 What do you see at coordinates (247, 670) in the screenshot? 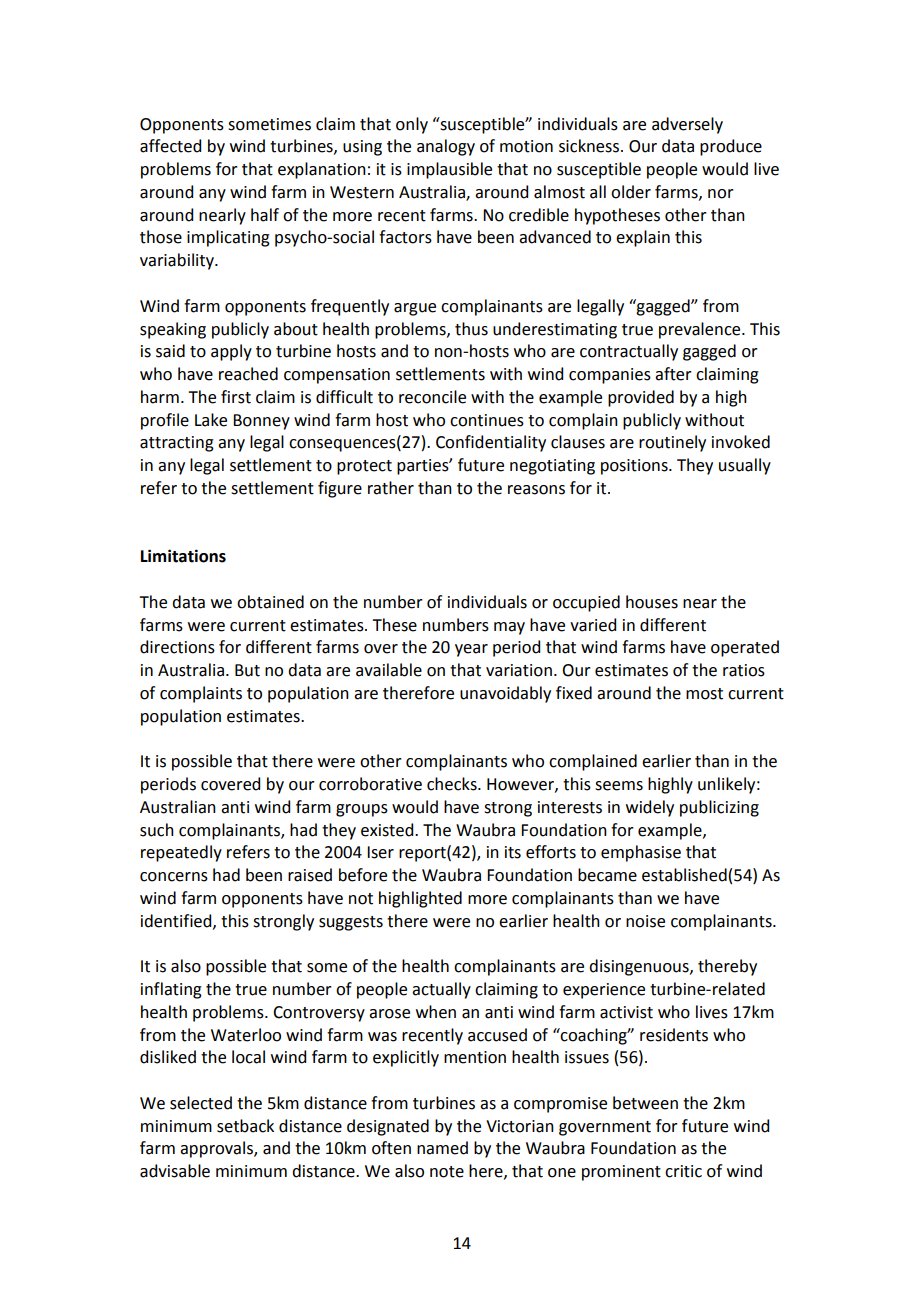
I see `But` at bounding box center [247, 670].
